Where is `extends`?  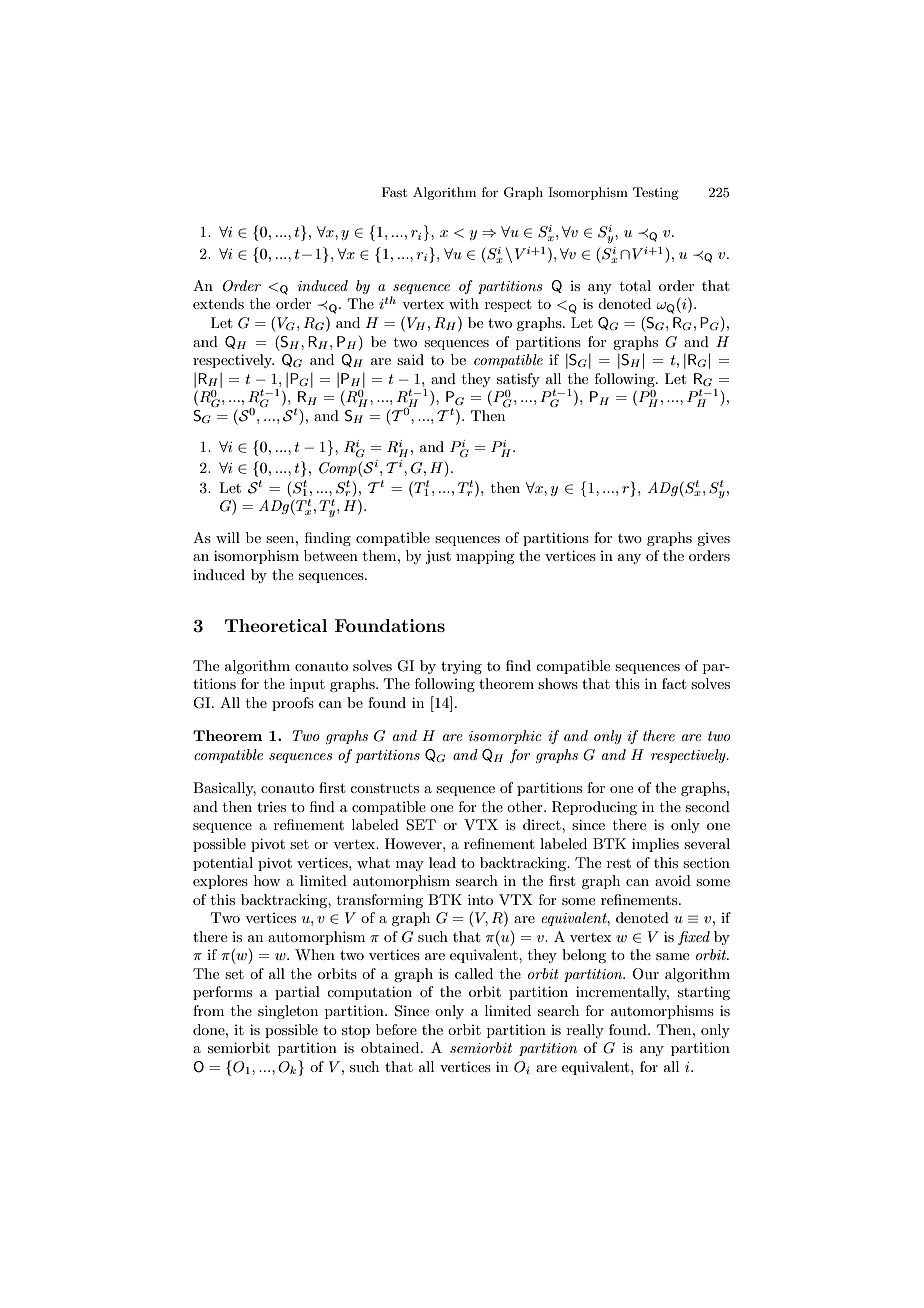 extends is located at coordinates (218, 303).
